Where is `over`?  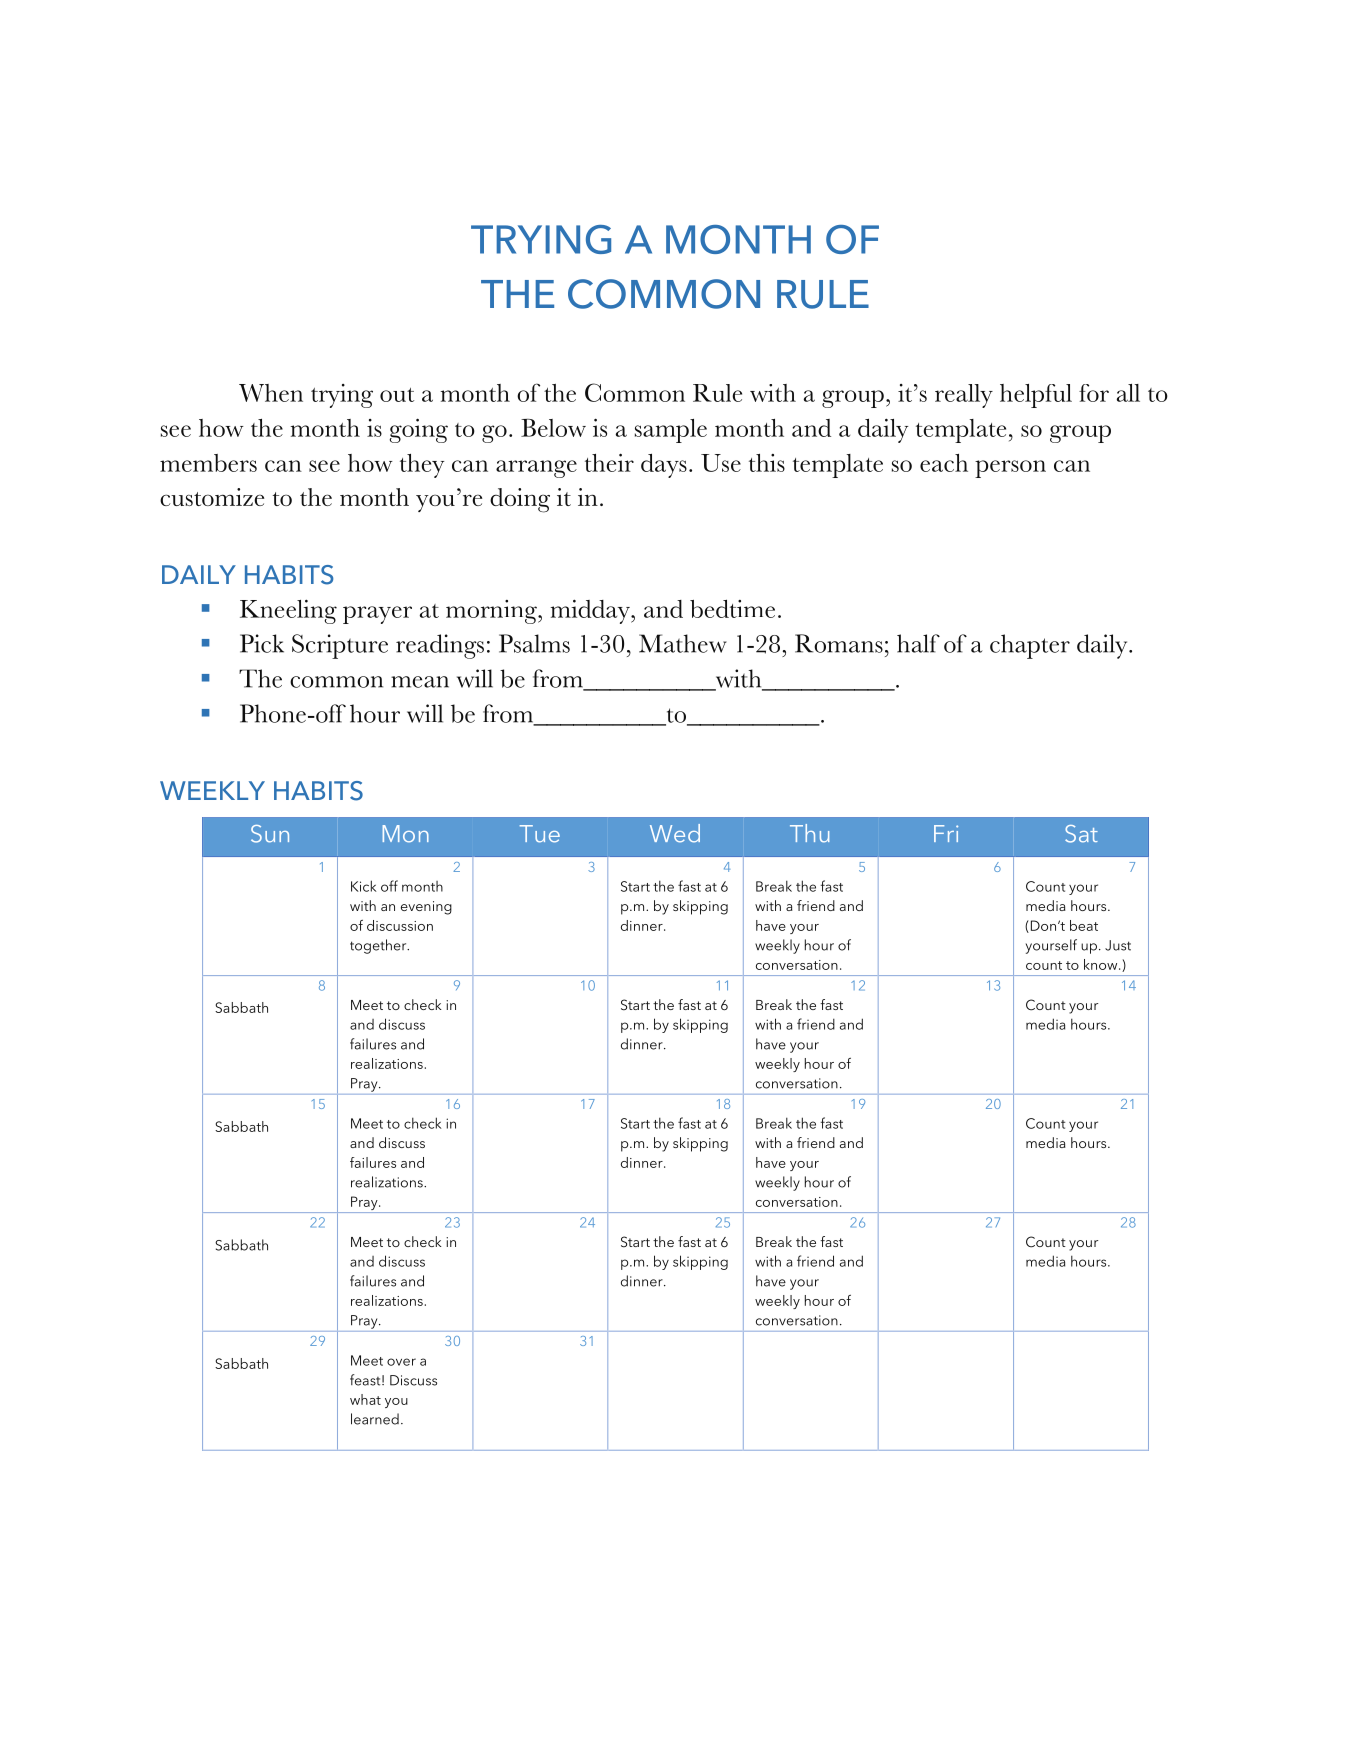
over is located at coordinates (401, 1362).
